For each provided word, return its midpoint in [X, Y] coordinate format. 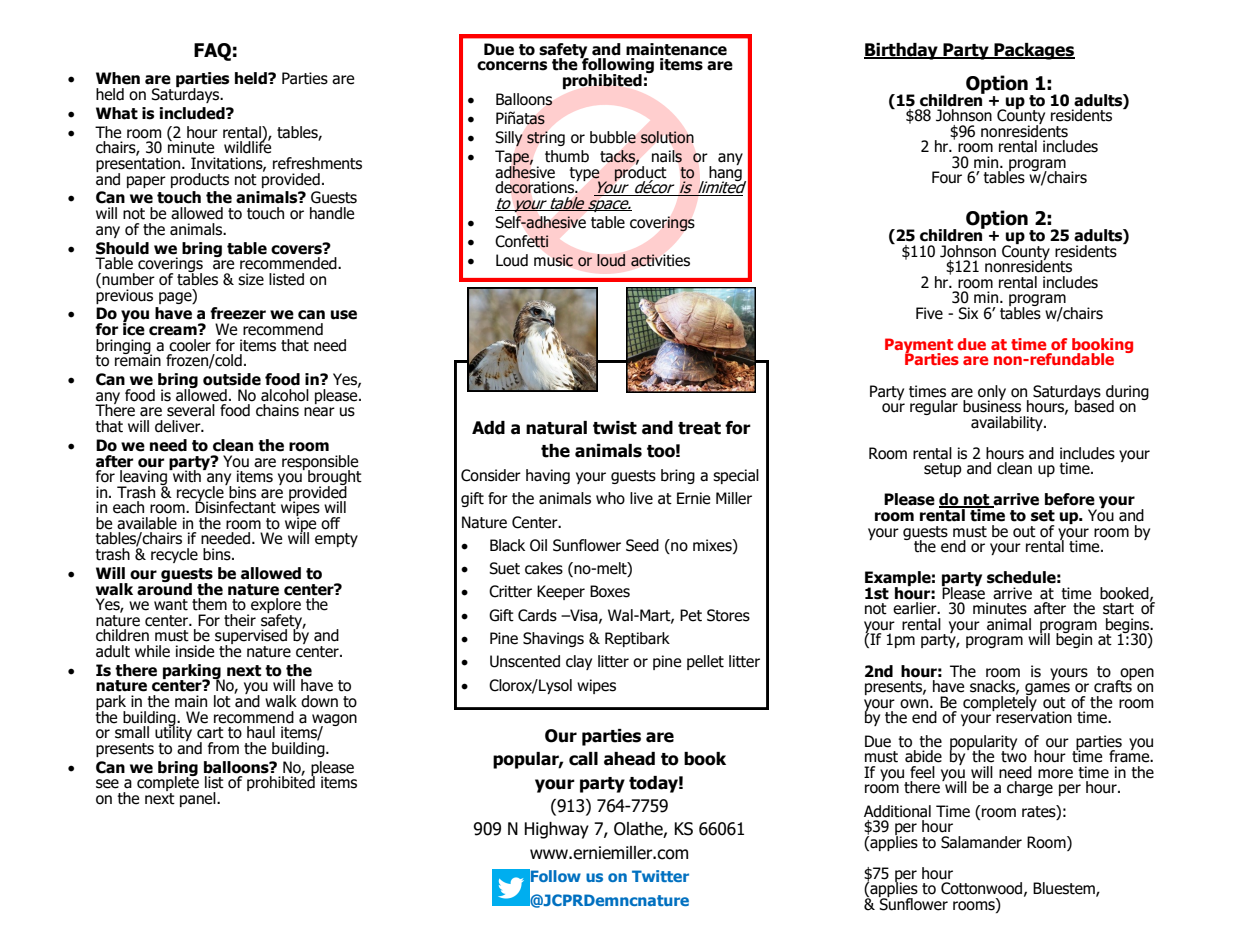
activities [660, 260]
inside [195, 651]
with [186, 475]
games [1047, 690]
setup [943, 470]
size [251, 279]
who [610, 498]
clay [579, 662]
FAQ [212, 52]
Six [968, 313]
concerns [512, 66]
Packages [1033, 51]
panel [199, 799]
